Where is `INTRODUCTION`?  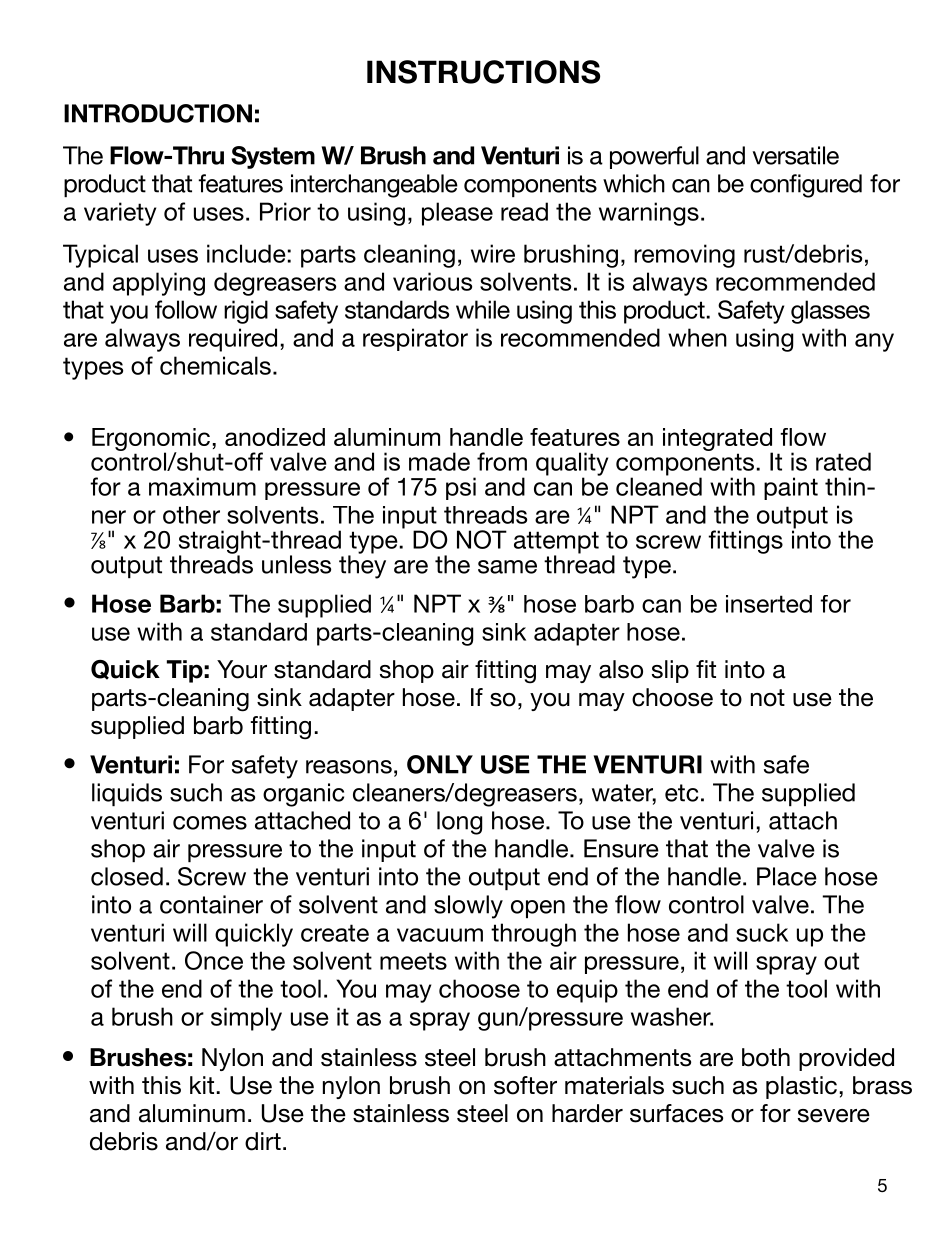
INTRODUCTION is located at coordinates (158, 113).
